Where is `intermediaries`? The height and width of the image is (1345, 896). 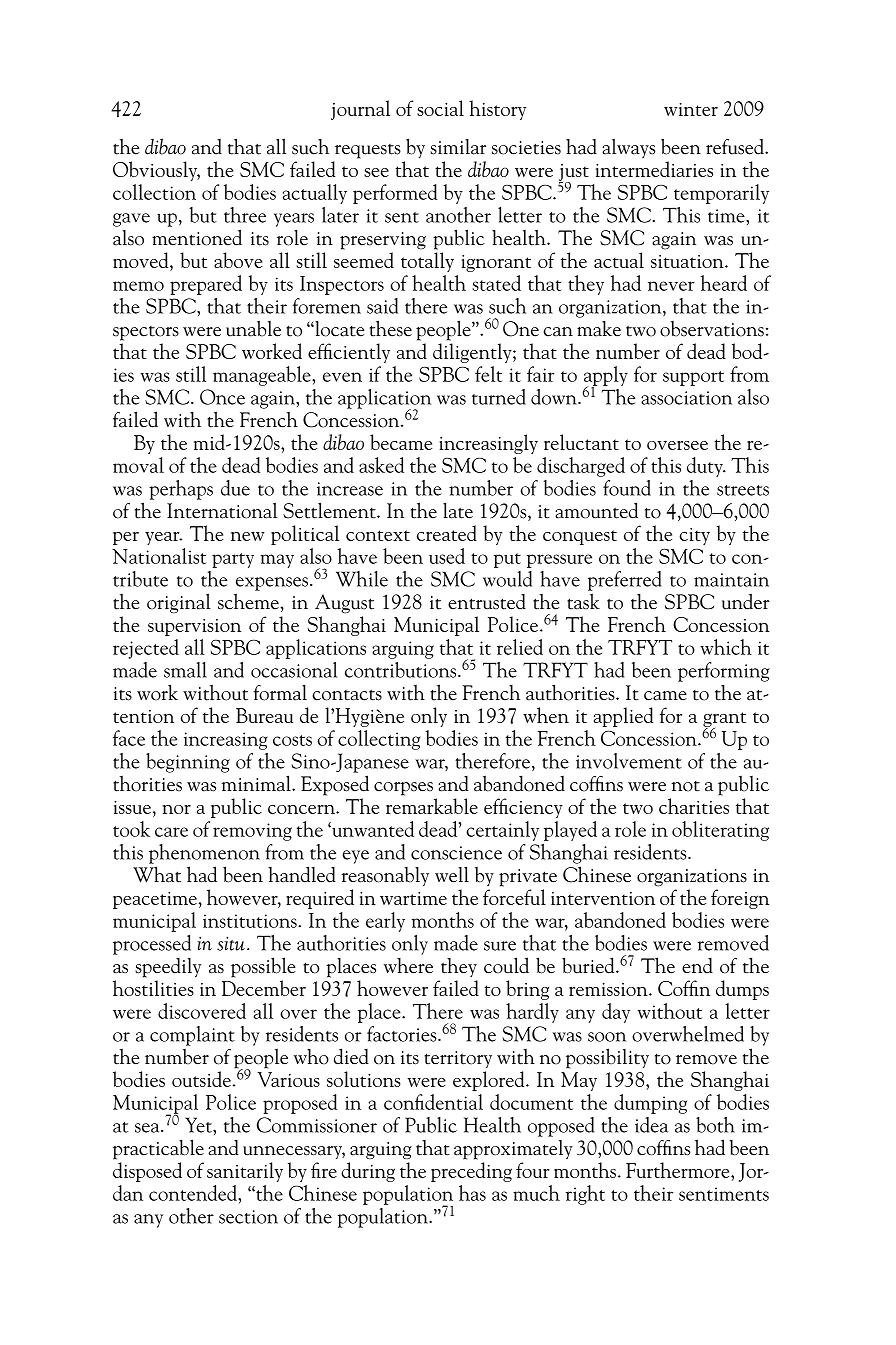 intermediaries is located at coordinates (654, 169).
